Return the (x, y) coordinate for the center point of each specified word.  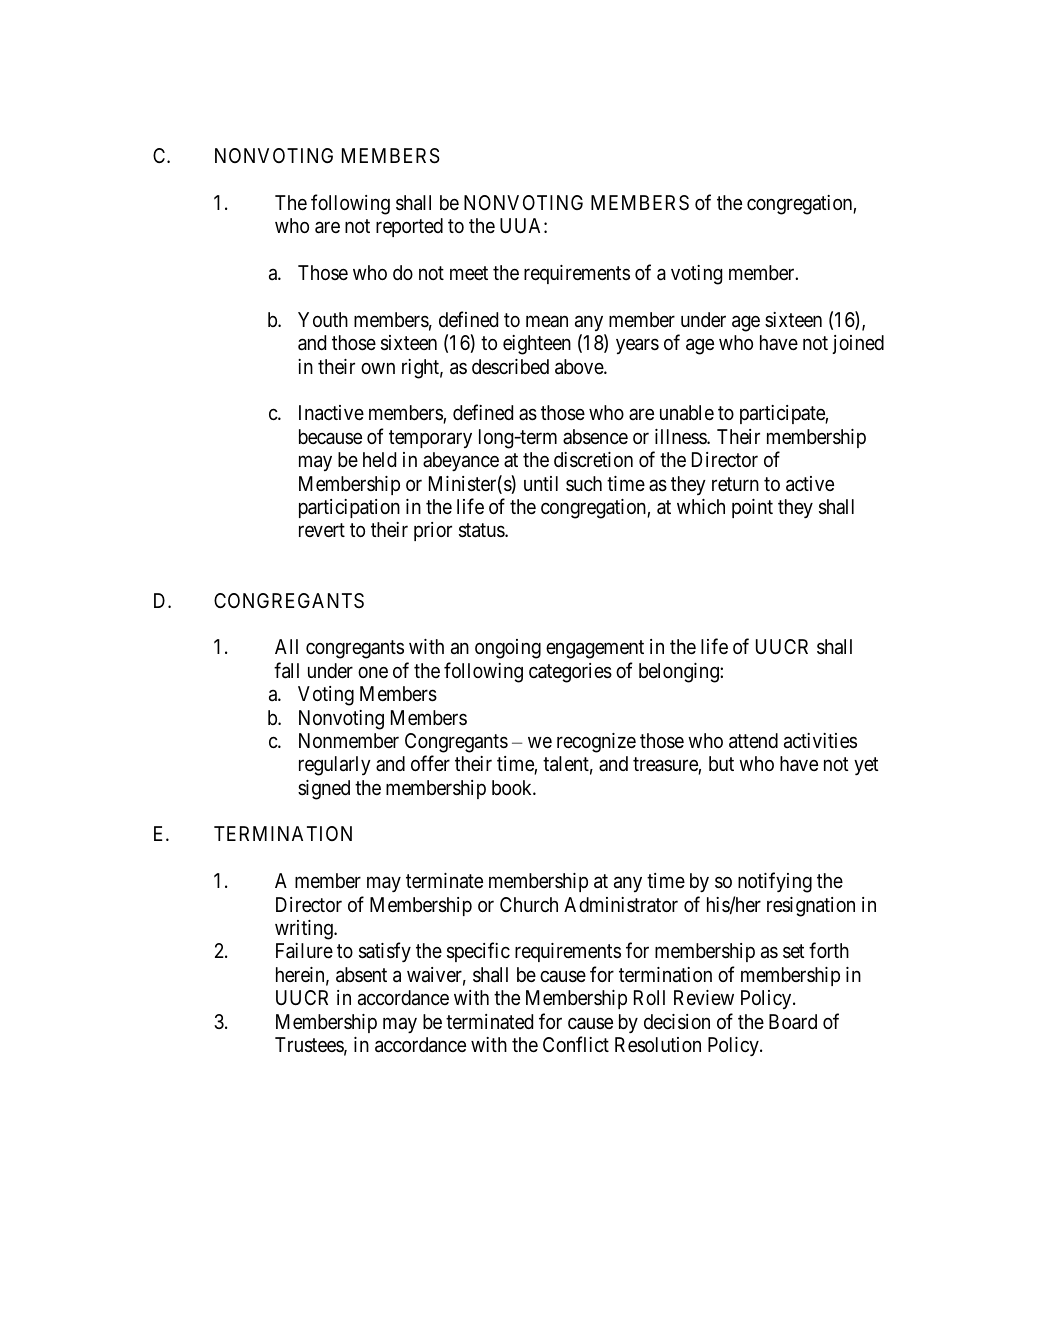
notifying (775, 882)
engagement (595, 650)
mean (547, 321)
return (735, 484)
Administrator (621, 905)
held (379, 459)
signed (324, 790)
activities (820, 741)
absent (361, 975)
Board (793, 1022)
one (373, 672)
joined (858, 344)
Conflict (576, 1044)
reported (409, 227)
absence (595, 437)
